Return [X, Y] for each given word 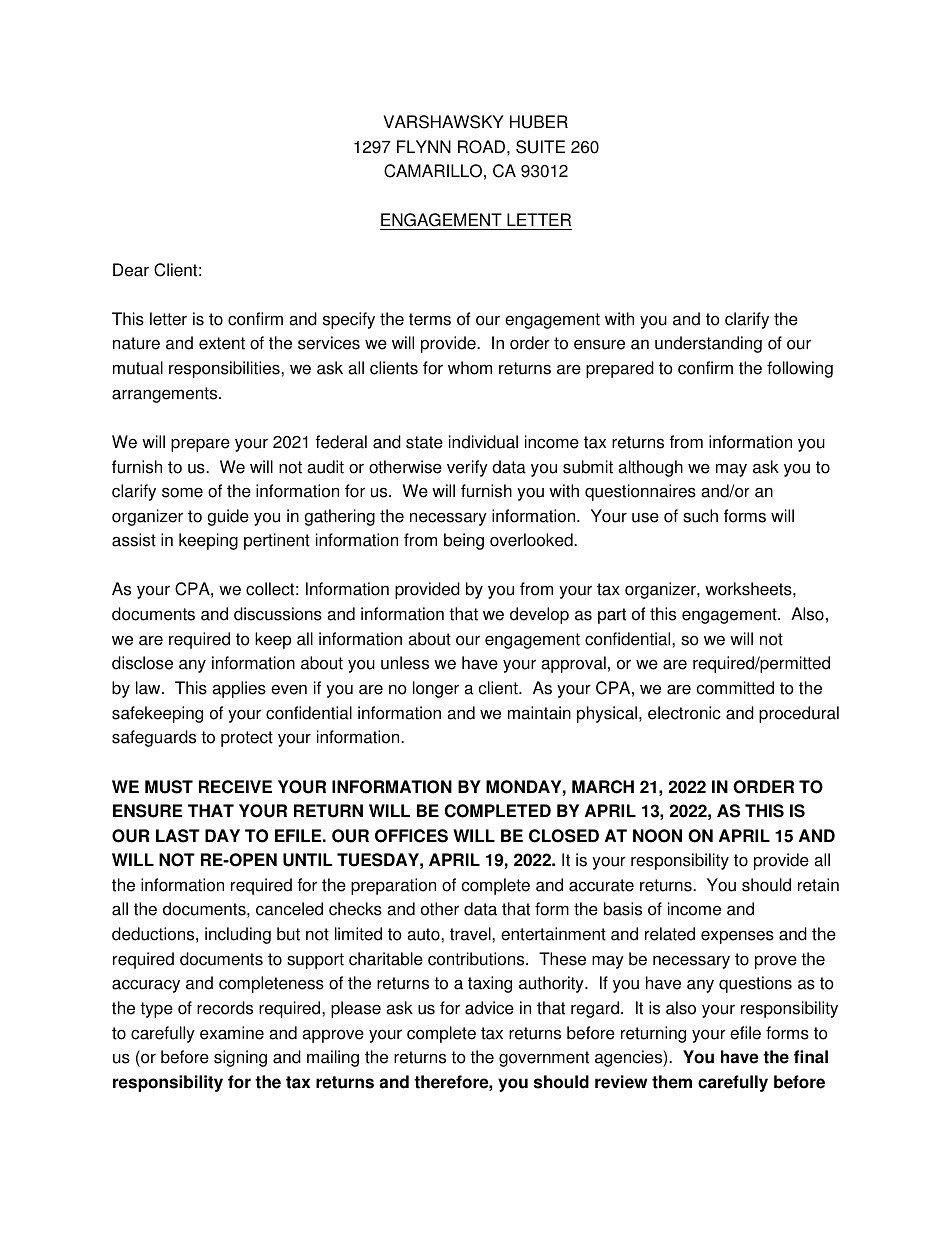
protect [247, 739]
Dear [131, 270]
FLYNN [424, 146]
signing [240, 1058]
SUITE [540, 147]
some [182, 492]
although [650, 468]
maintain [539, 713]
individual [483, 442]
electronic [684, 713]
